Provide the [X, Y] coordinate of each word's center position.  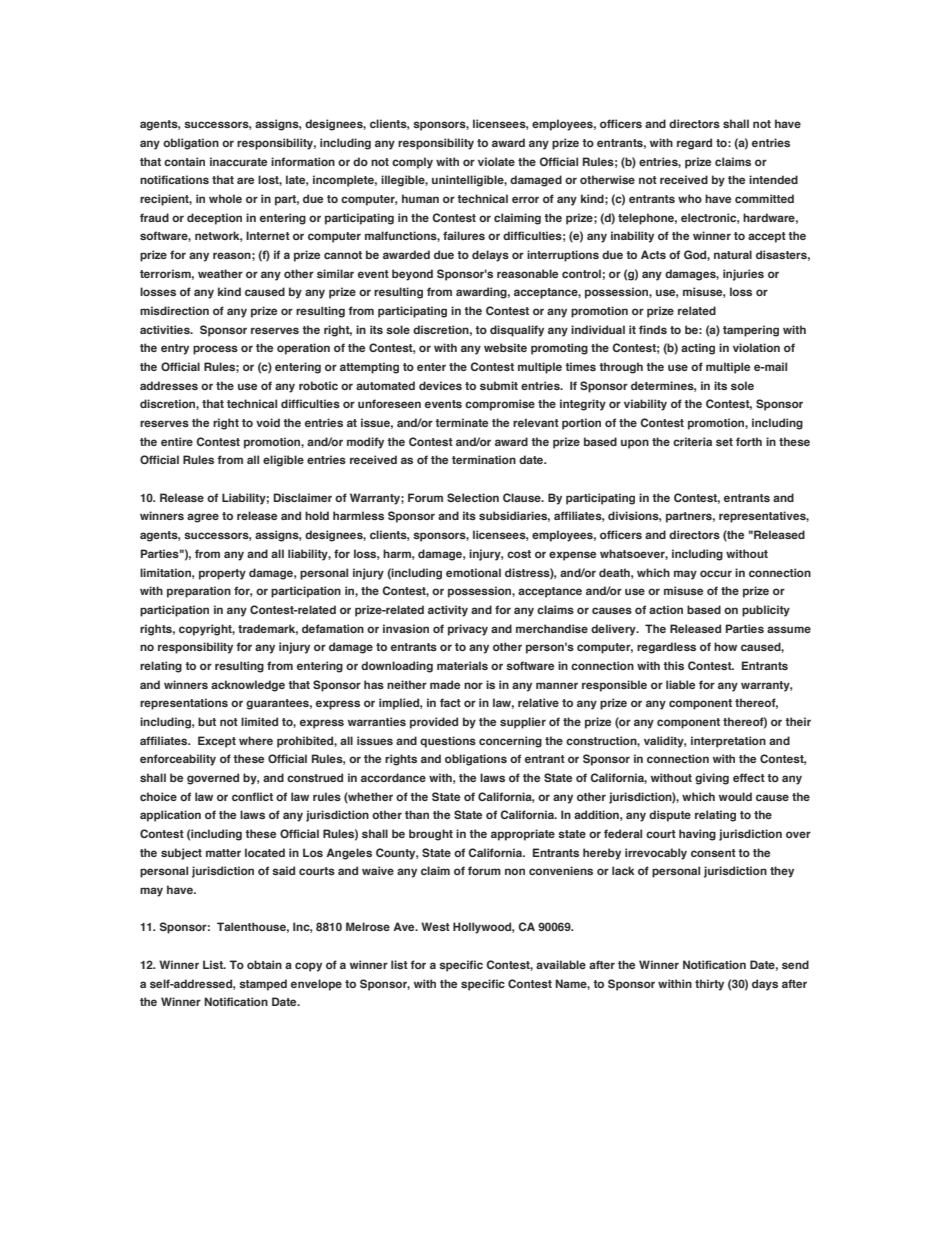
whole [225, 198]
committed [764, 198]
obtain [264, 964]
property [222, 574]
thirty [709, 985]
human [420, 198]
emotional [473, 572]
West [435, 926]
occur [716, 573]
